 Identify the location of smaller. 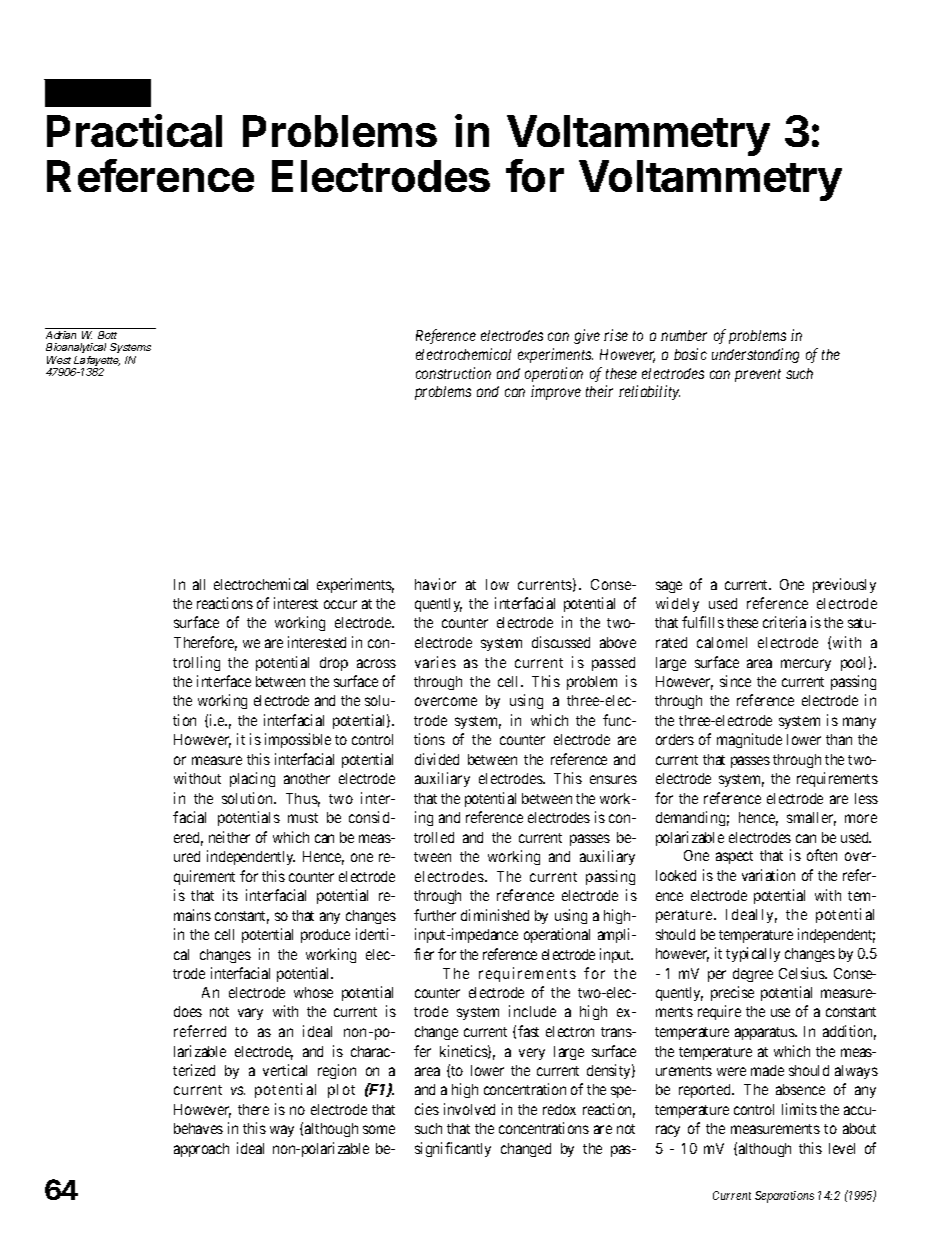
(811, 819).
